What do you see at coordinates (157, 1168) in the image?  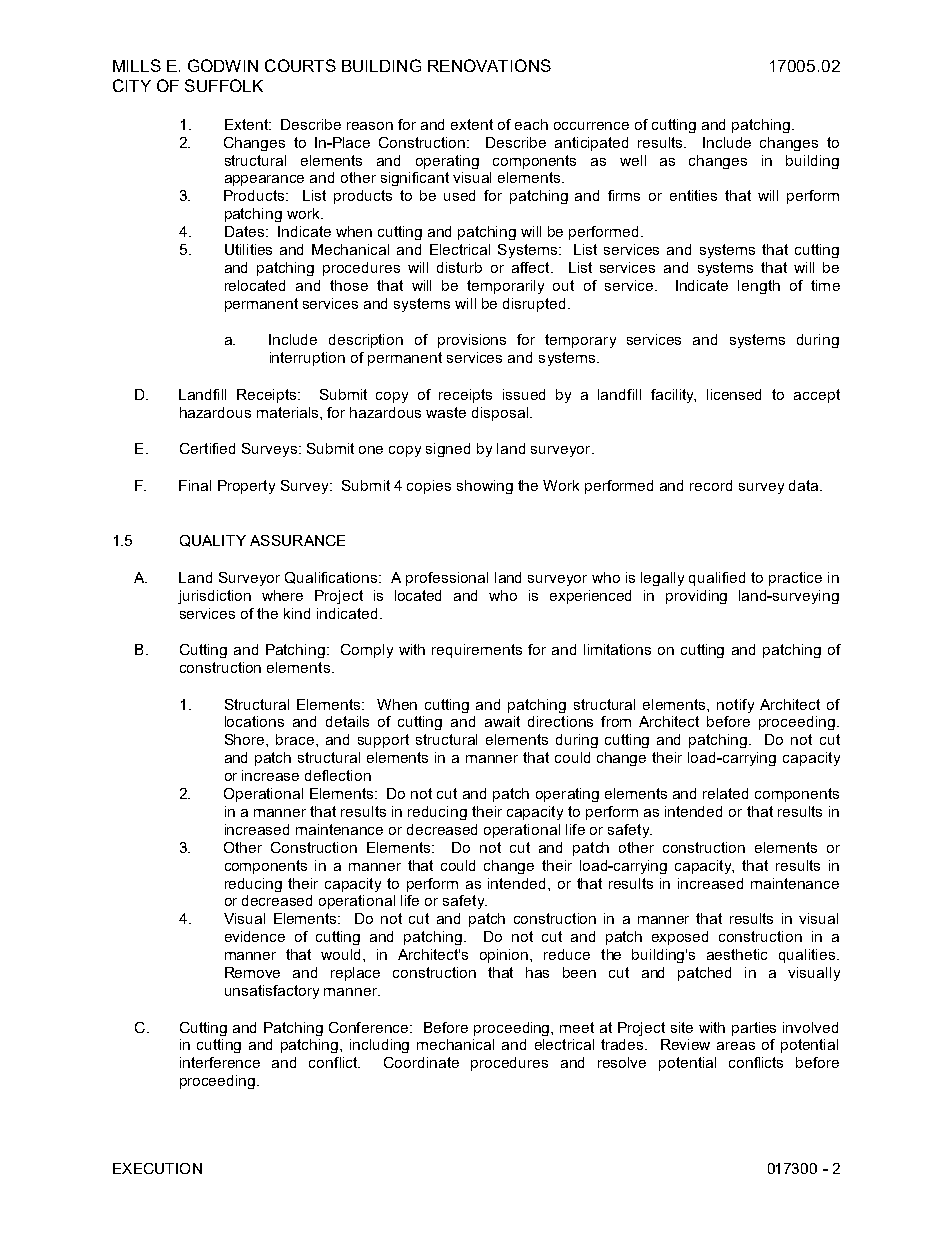 I see `EXECUTION` at bounding box center [157, 1168].
